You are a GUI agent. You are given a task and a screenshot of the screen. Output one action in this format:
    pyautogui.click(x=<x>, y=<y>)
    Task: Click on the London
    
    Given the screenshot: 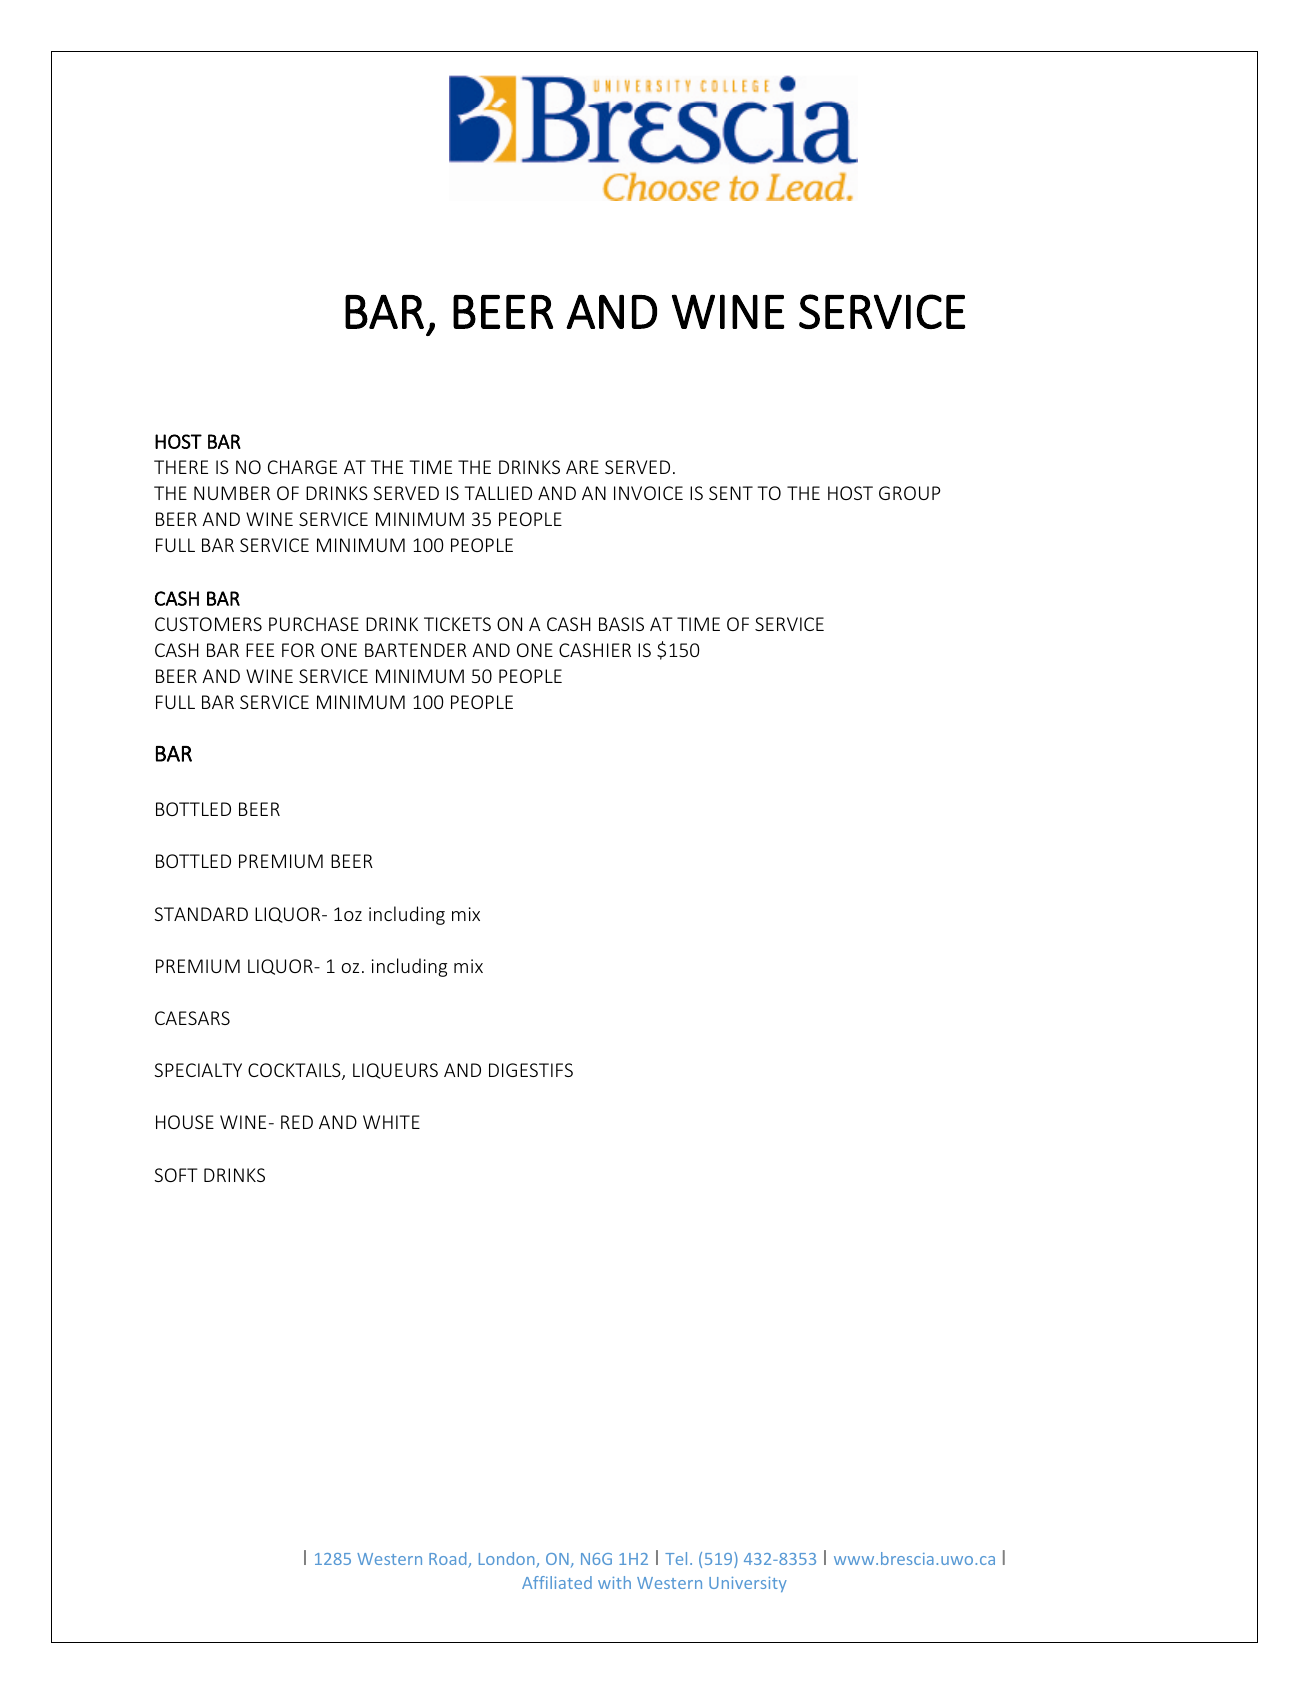 What is the action you would take?
    pyautogui.click(x=508, y=1560)
